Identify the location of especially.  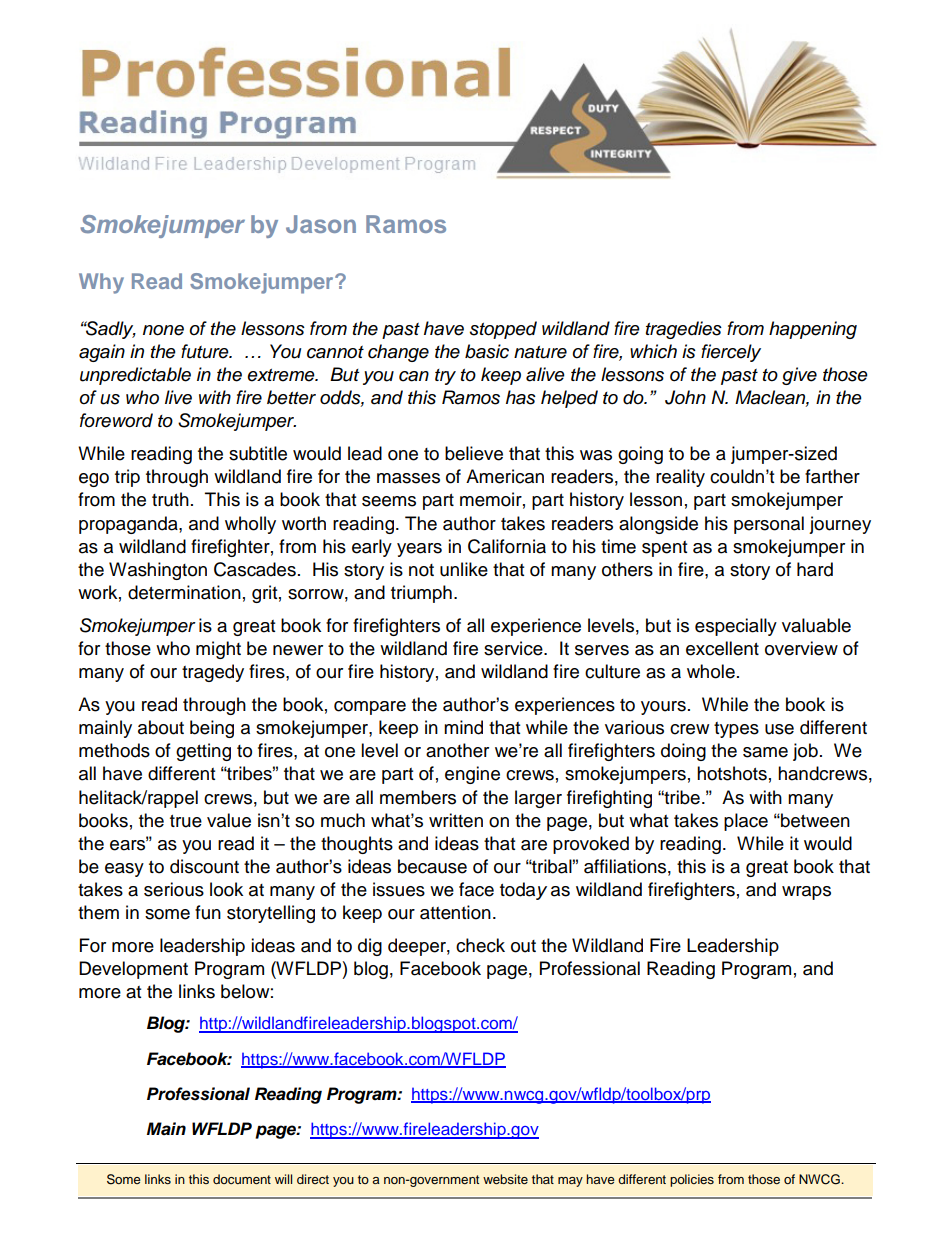
(736, 627).
